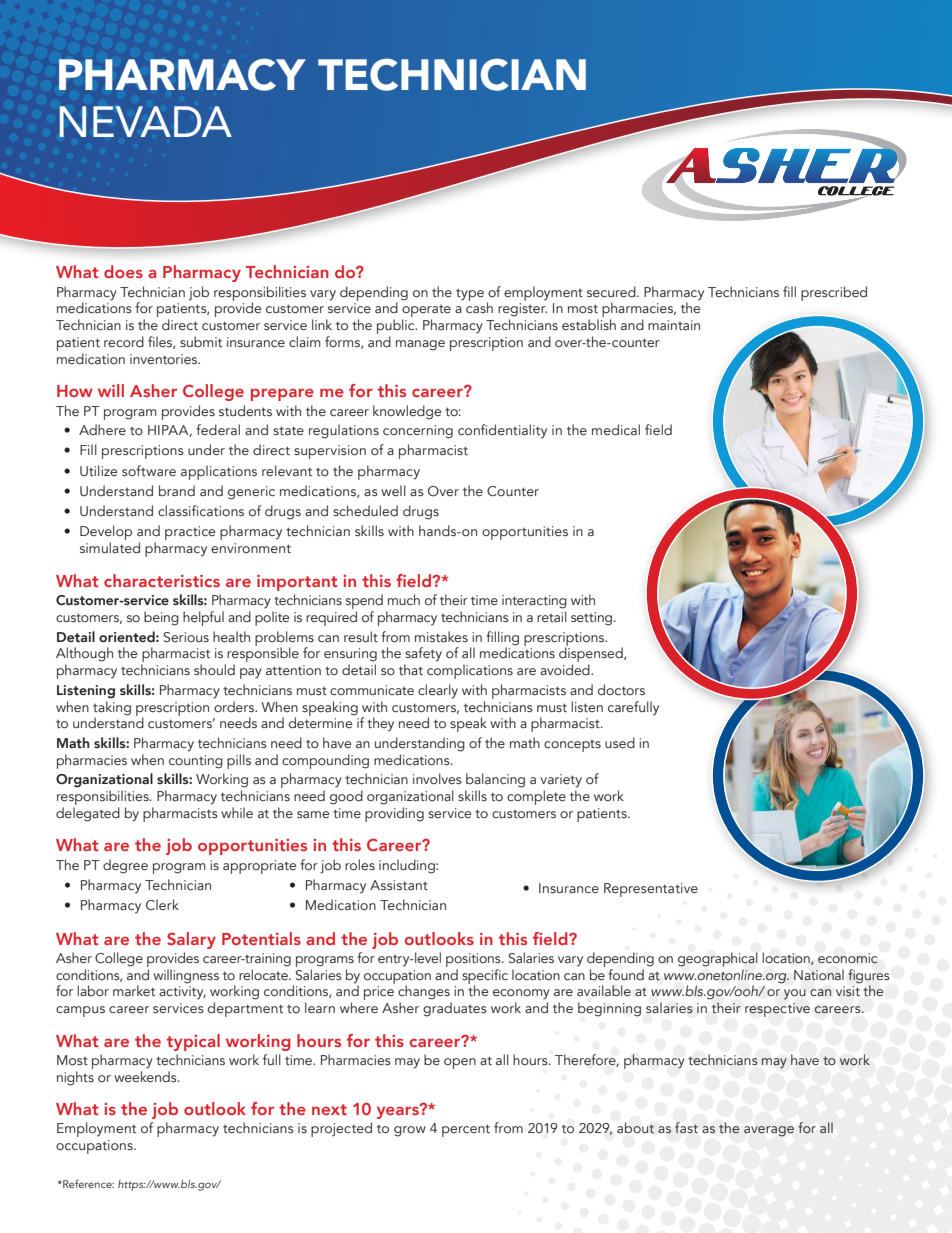  Describe the element at coordinates (112, 707) in the document. I see `taking` at that location.
